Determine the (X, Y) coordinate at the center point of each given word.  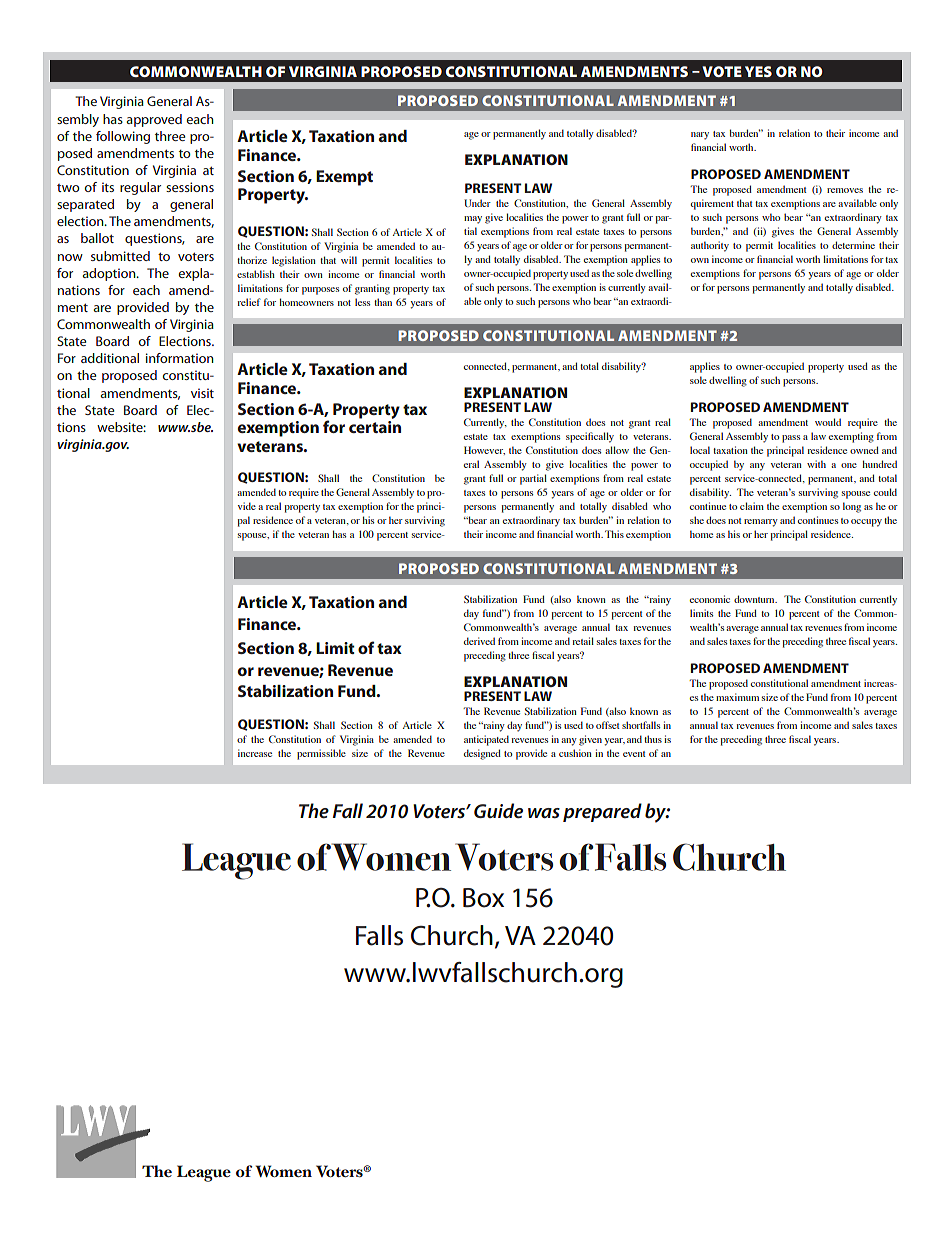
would (828, 422)
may (473, 220)
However (484, 450)
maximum (737, 697)
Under (477, 203)
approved (154, 120)
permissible (321, 754)
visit (202, 393)
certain (375, 427)
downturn (755, 599)
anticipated (486, 740)
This (614, 534)
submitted (120, 256)
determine (853, 245)
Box (483, 898)
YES (758, 71)
